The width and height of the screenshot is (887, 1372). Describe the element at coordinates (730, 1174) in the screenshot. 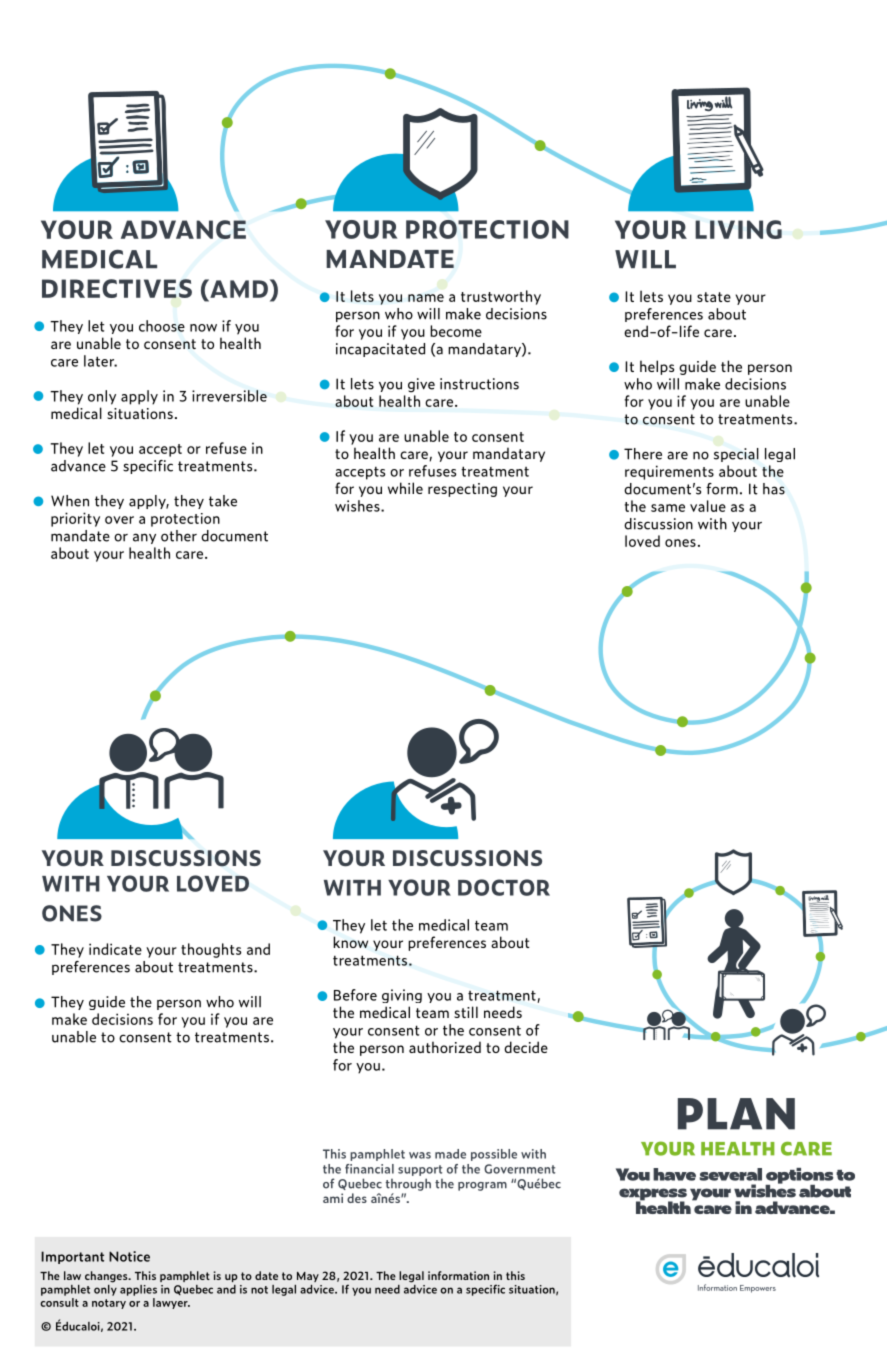

I see `several` at that location.
